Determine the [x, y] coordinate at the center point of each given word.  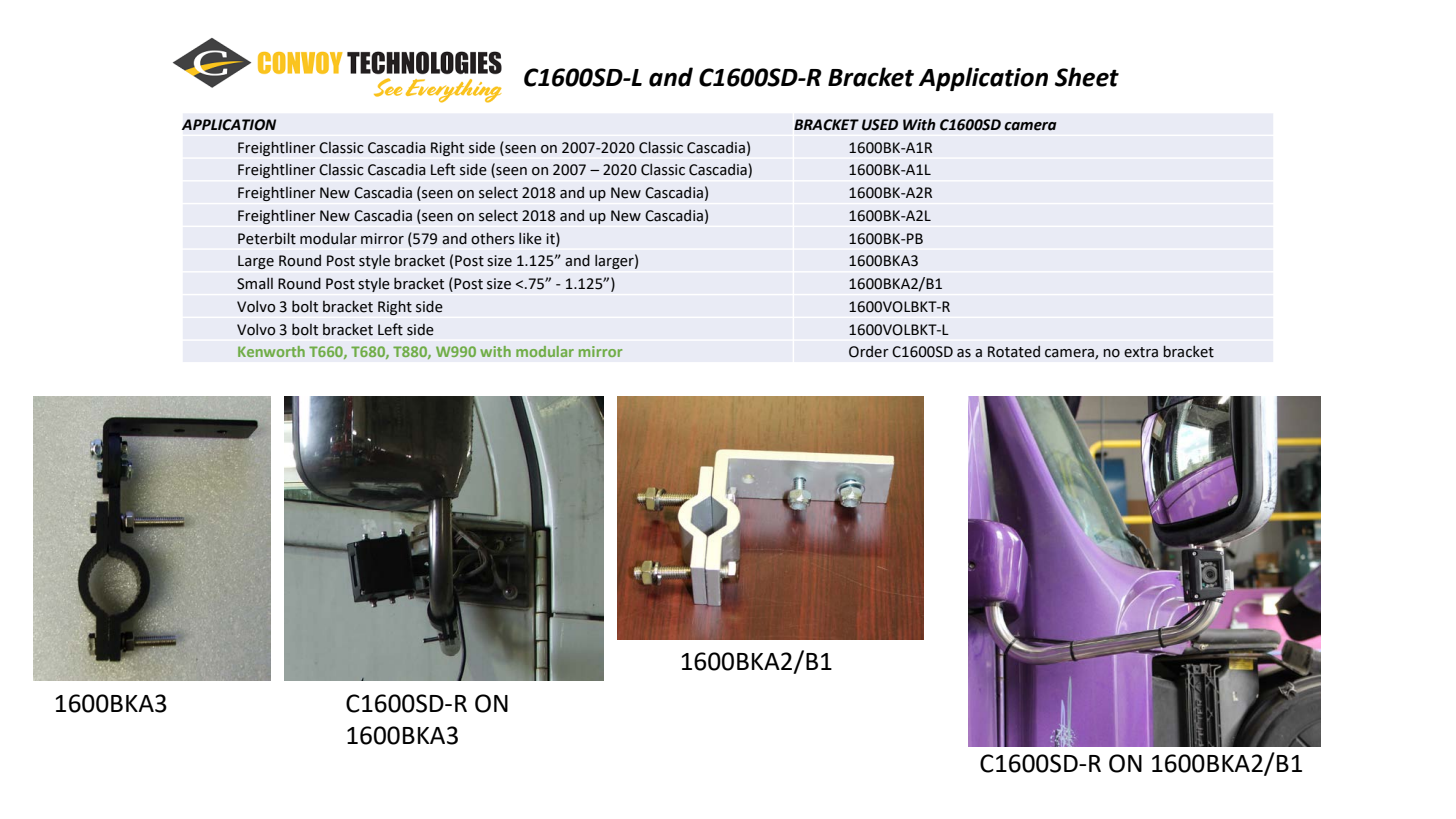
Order [869, 352]
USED [880, 125]
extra [1141, 352]
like [530, 238]
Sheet [1087, 77]
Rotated [1014, 352]
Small [255, 283]
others [493, 238]
